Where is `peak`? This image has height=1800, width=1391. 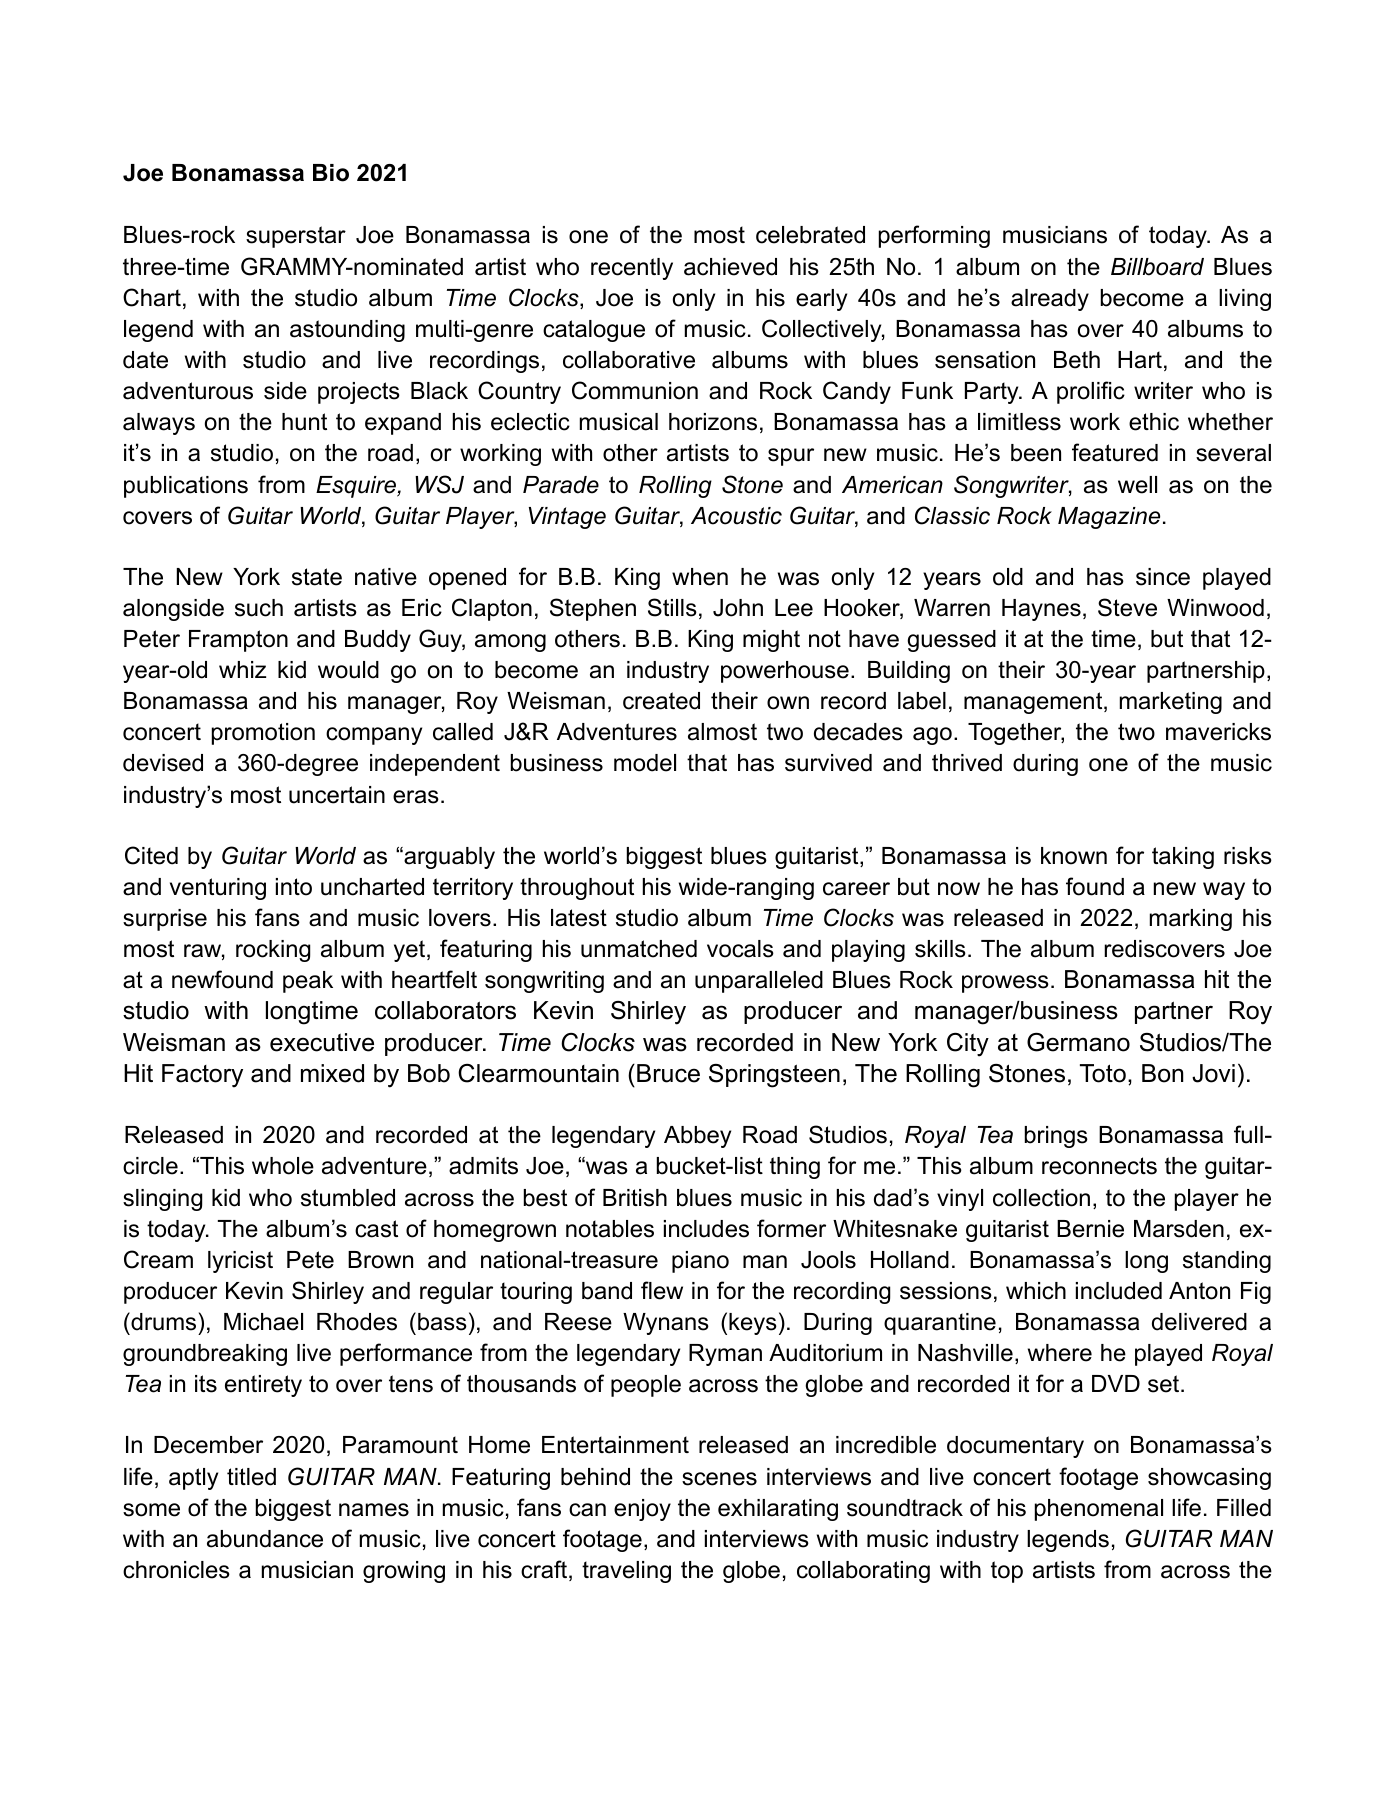 peak is located at coordinates (308, 982).
